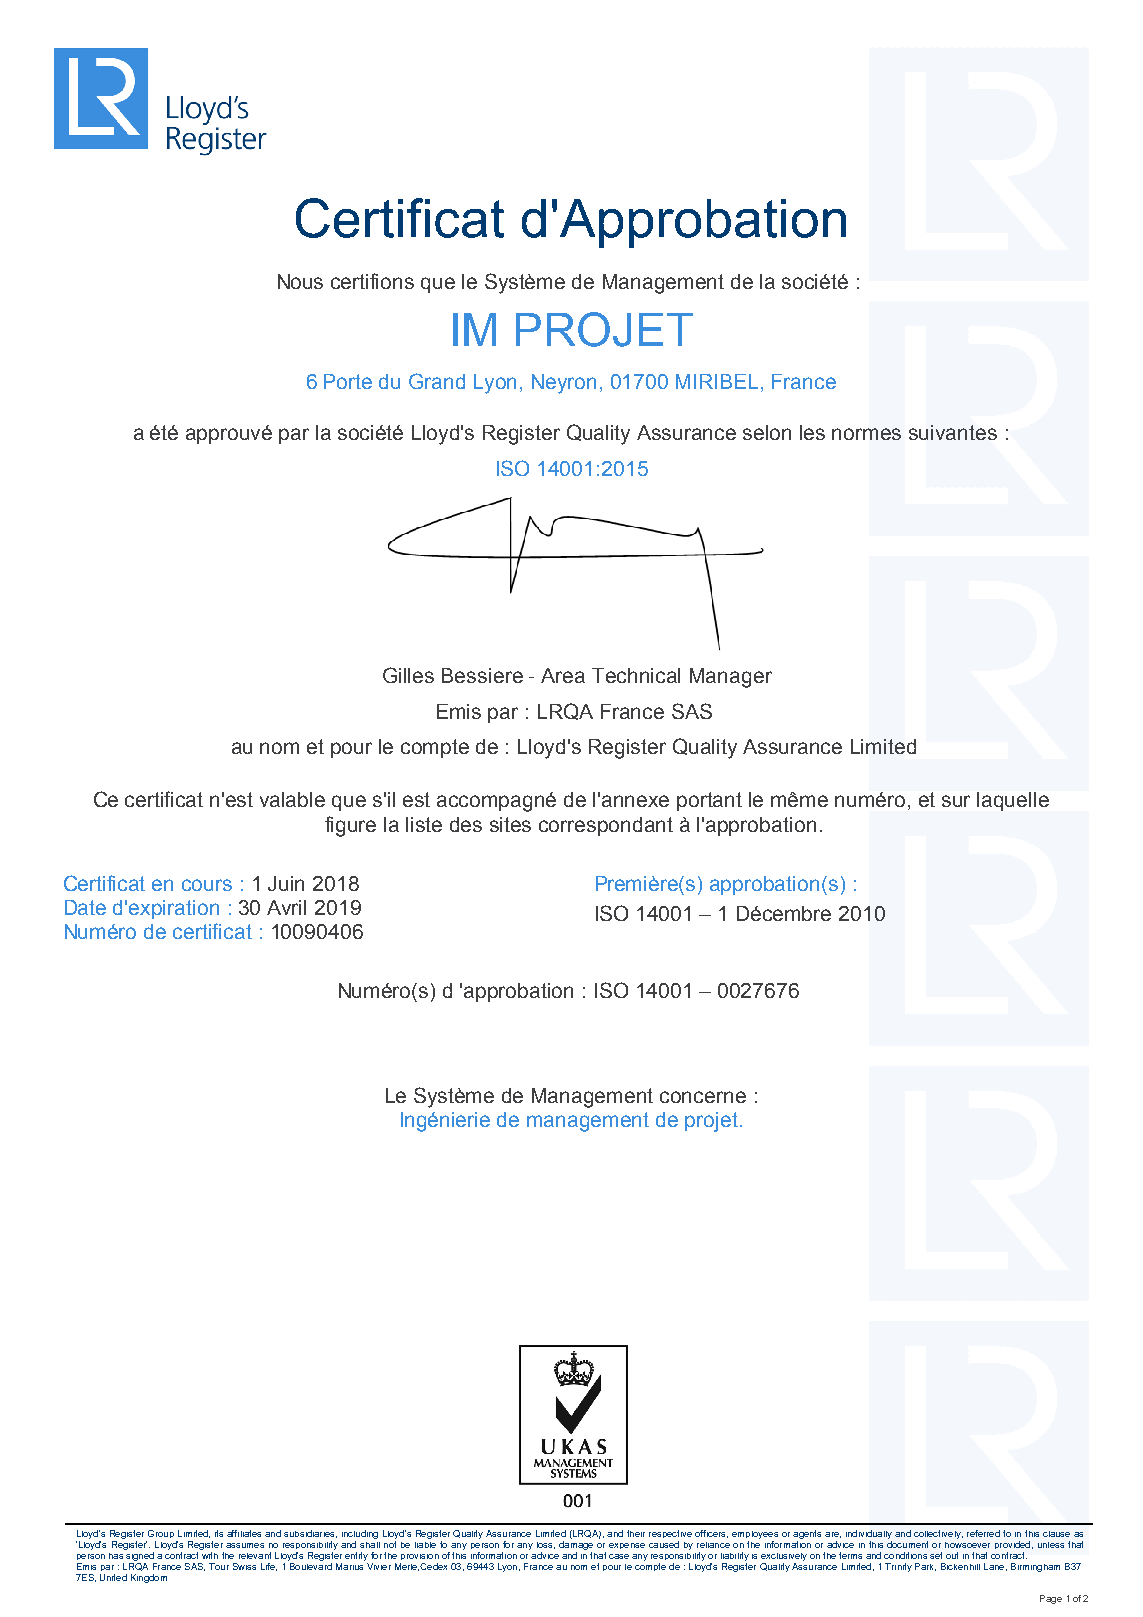 This image has height=1617, width=1143. I want to click on Manager, so click(731, 678).
